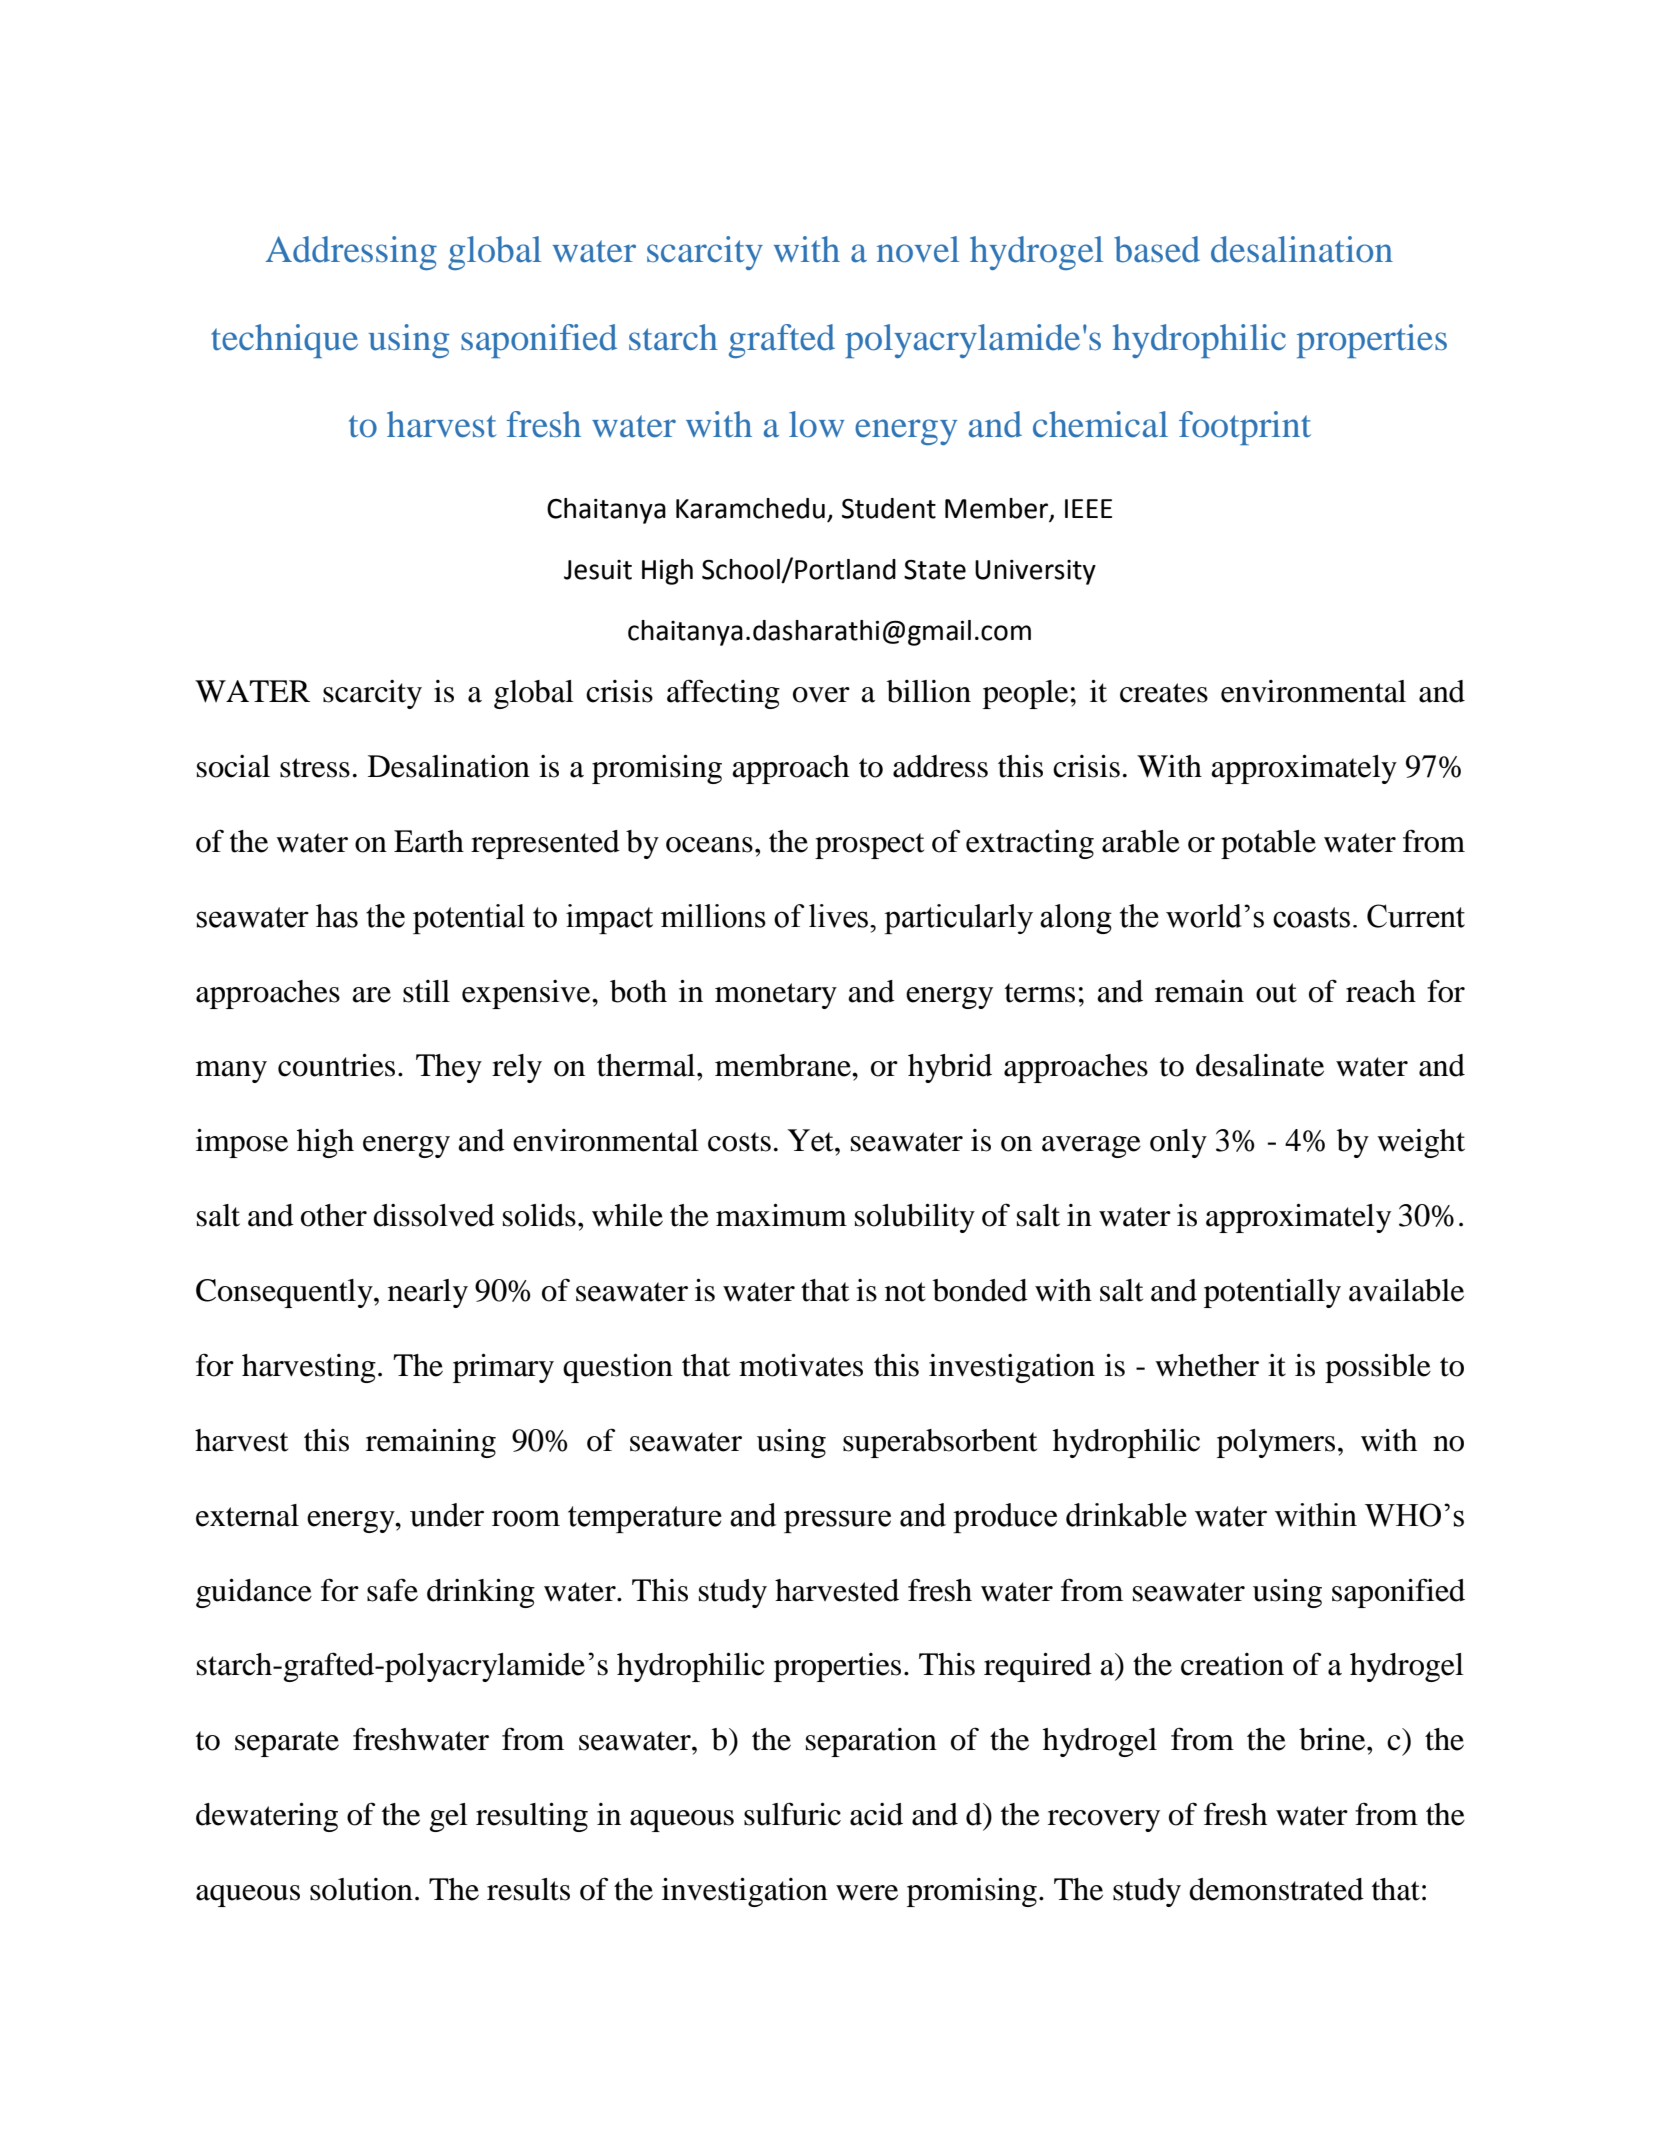 This page has height=2148, width=1660. Describe the element at coordinates (869, 846) in the page. I see `prospect` at that location.
